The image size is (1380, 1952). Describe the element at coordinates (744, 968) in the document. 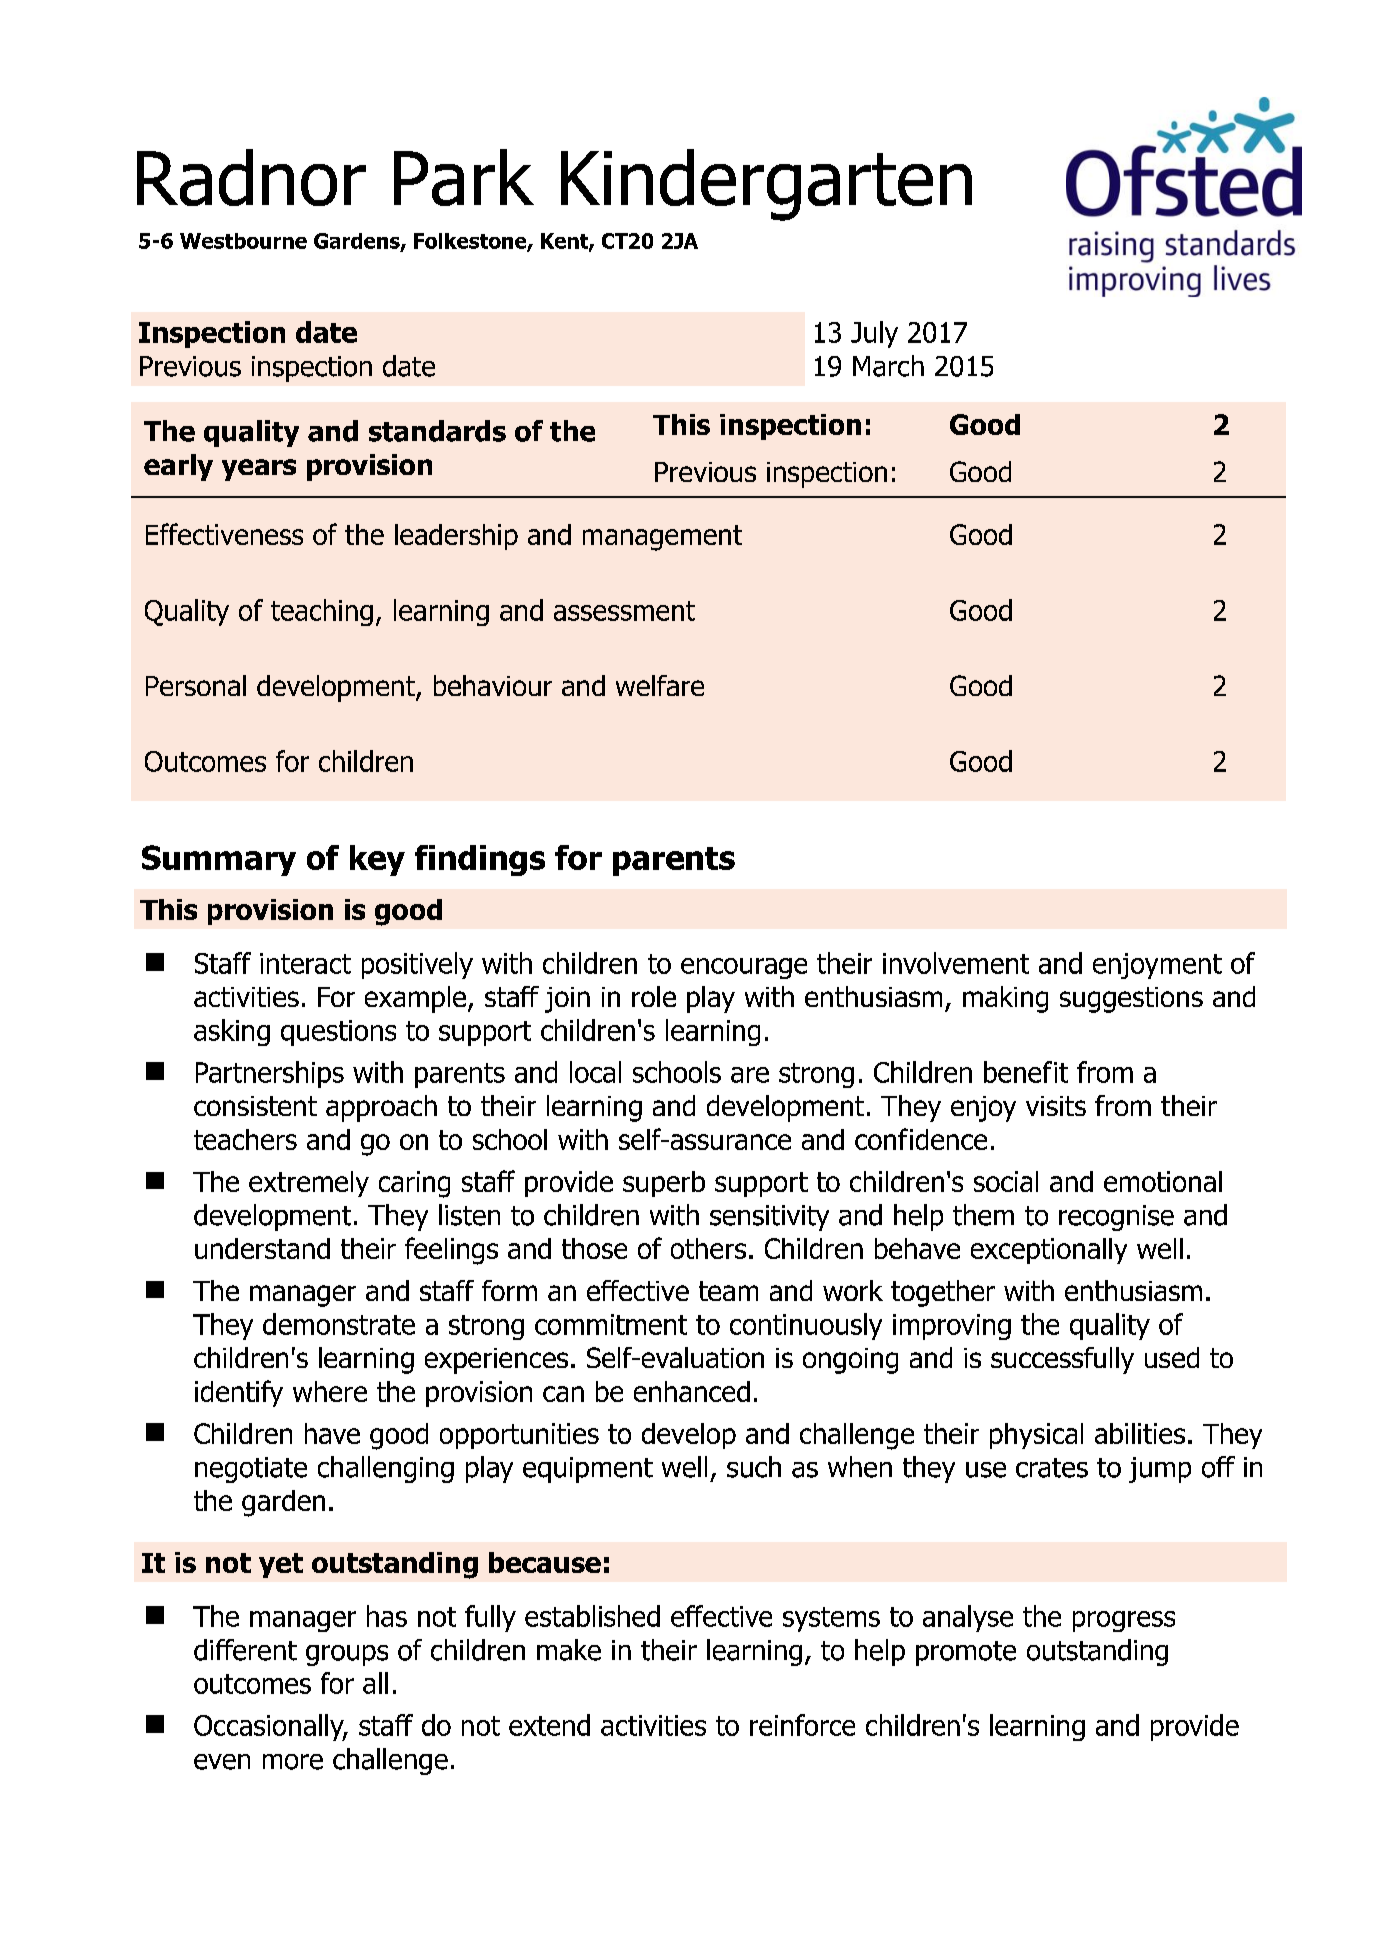

I see `encourage` at that location.
